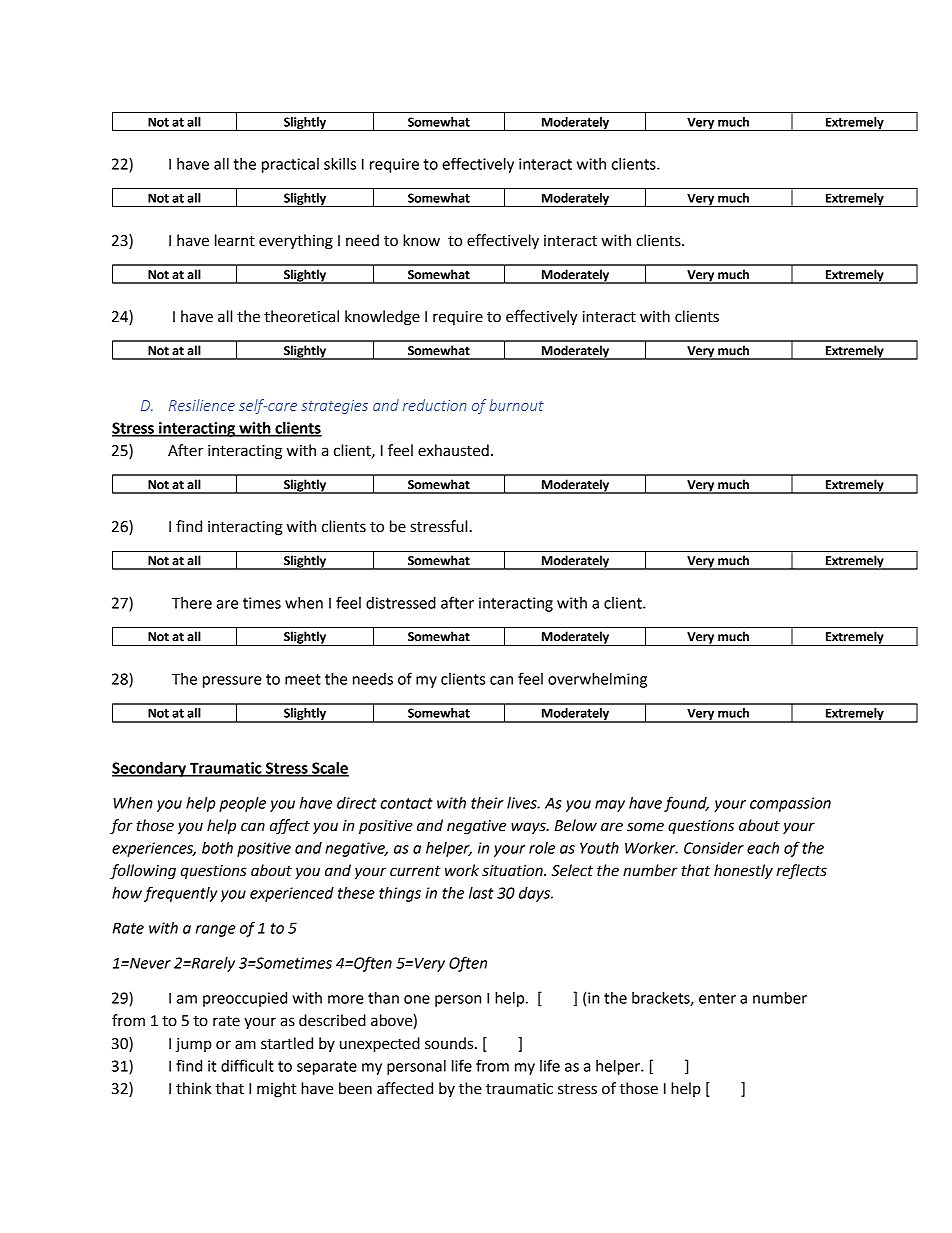  What do you see at coordinates (192, 603) in the document?
I see `There` at bounding box center [192, 603].
